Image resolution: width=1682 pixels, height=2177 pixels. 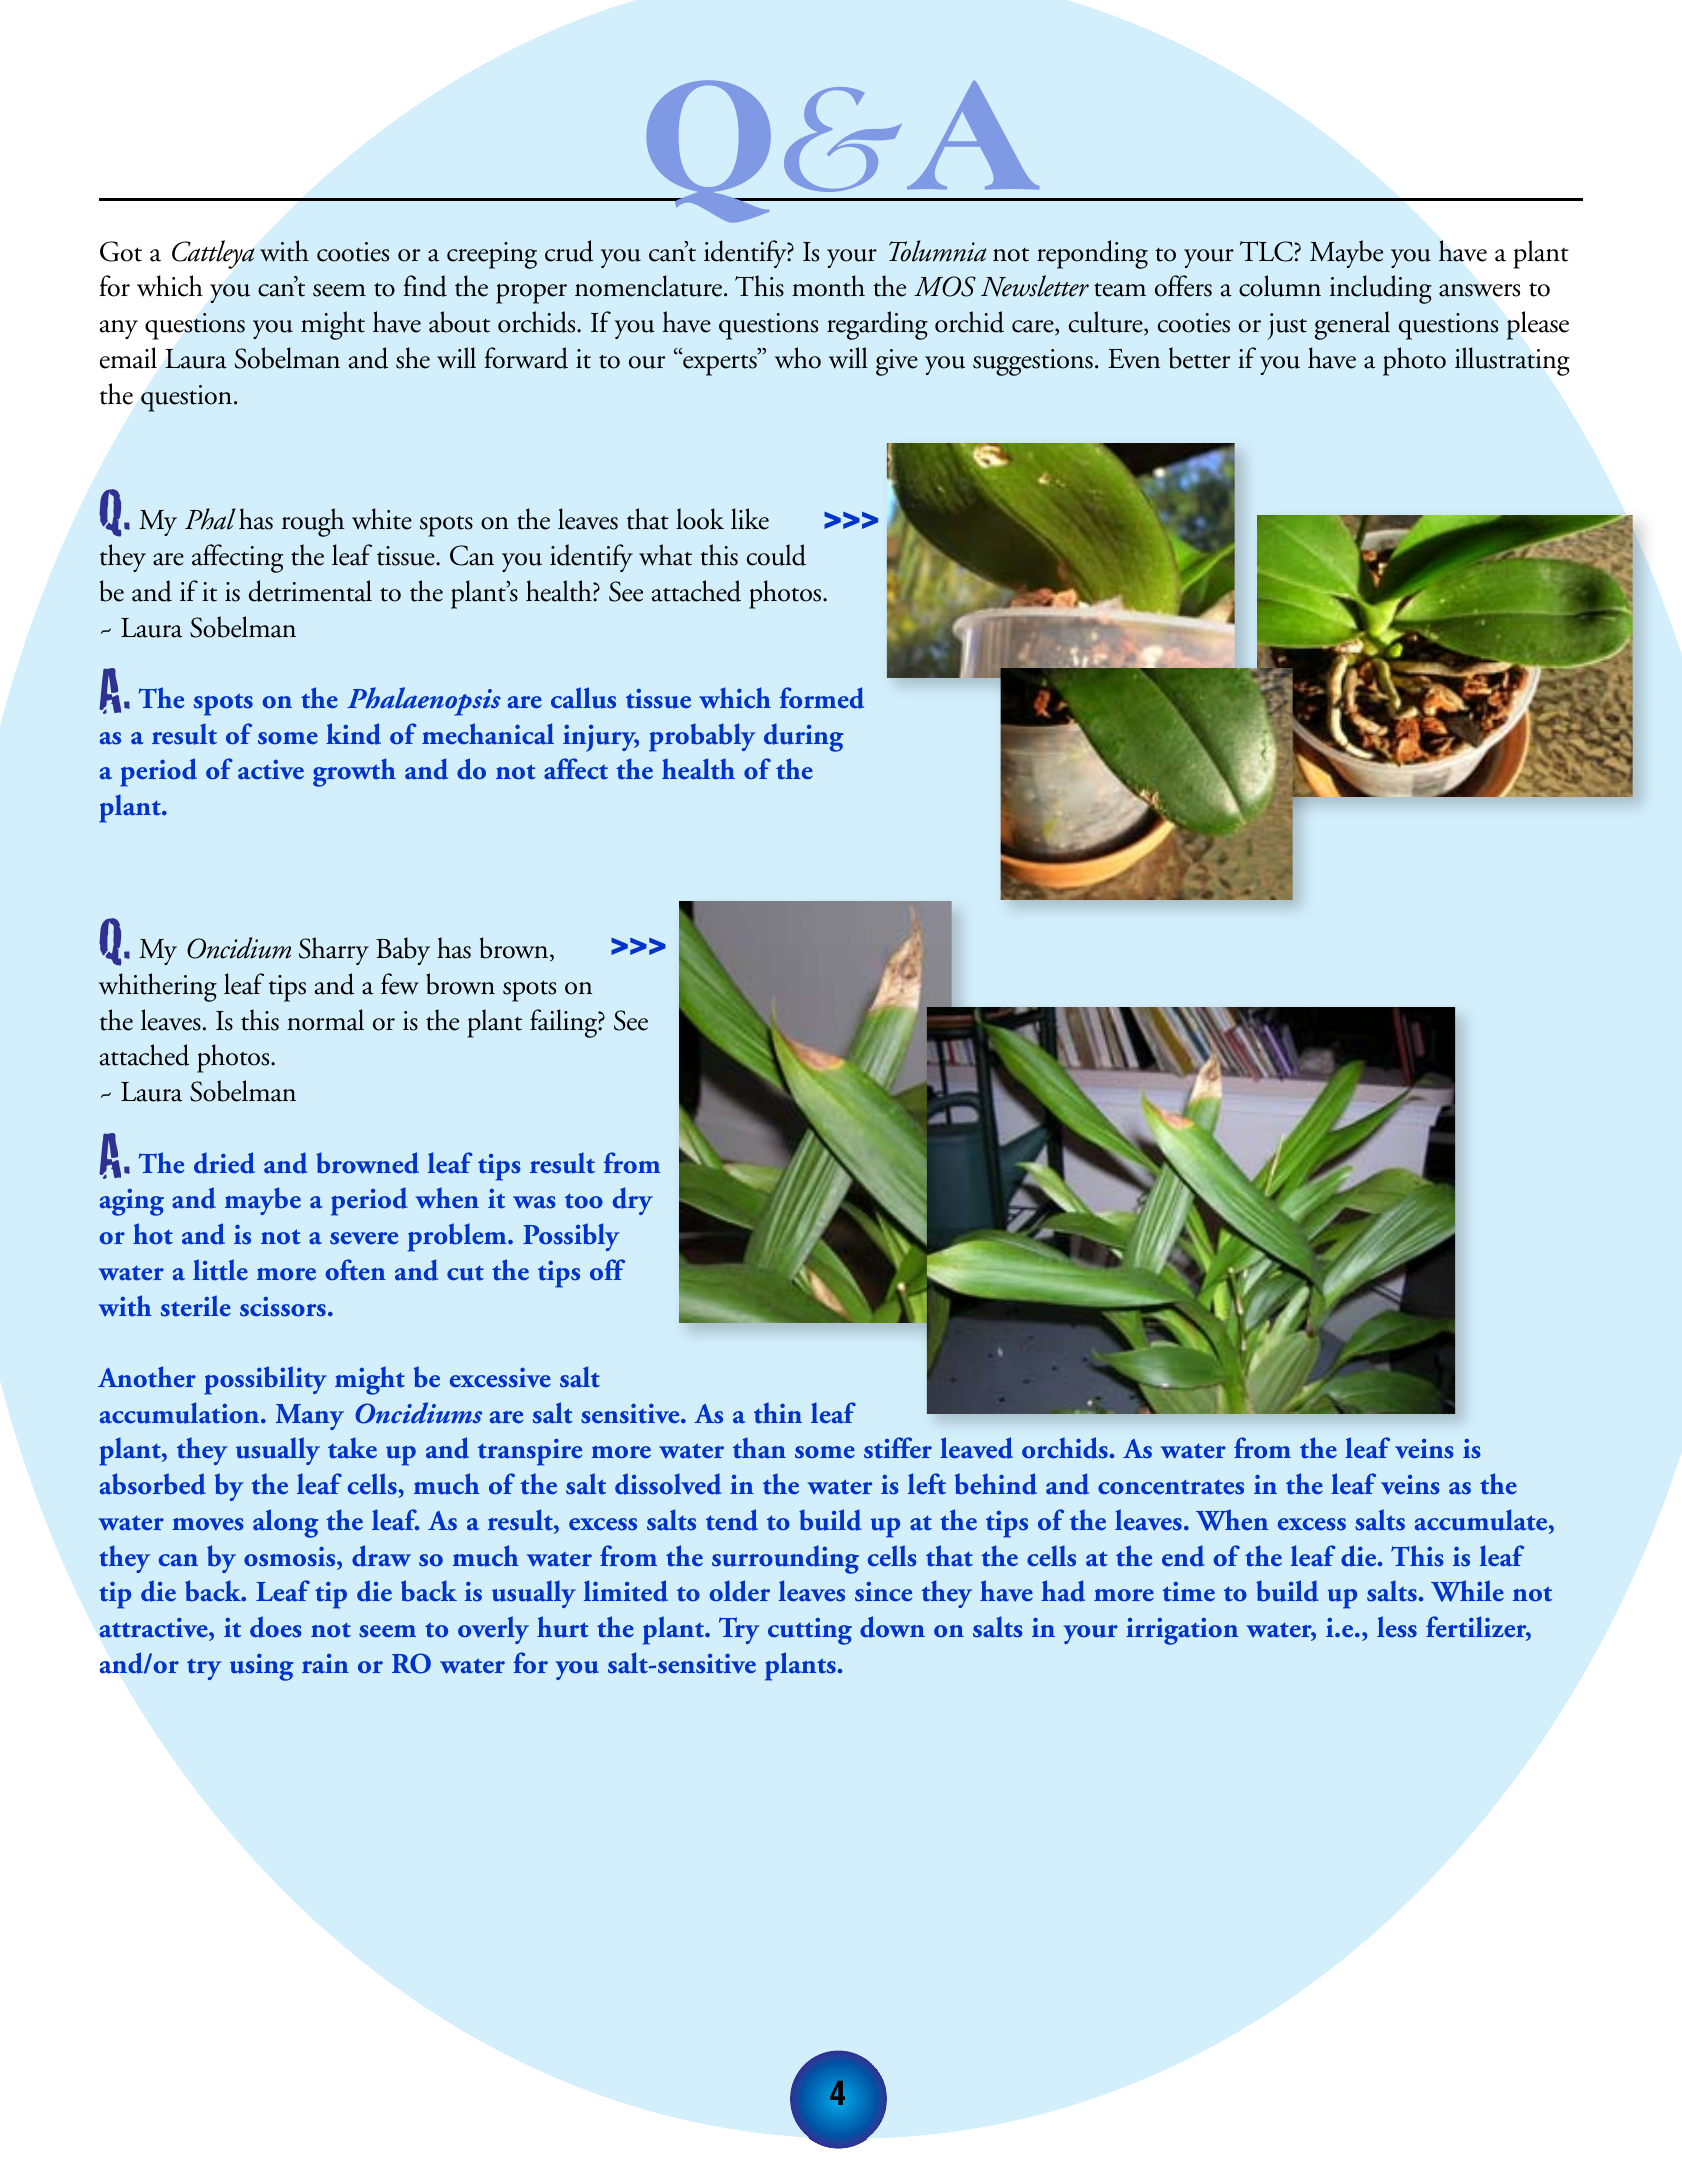 I want to click on find, so click(x=425, y=286).
